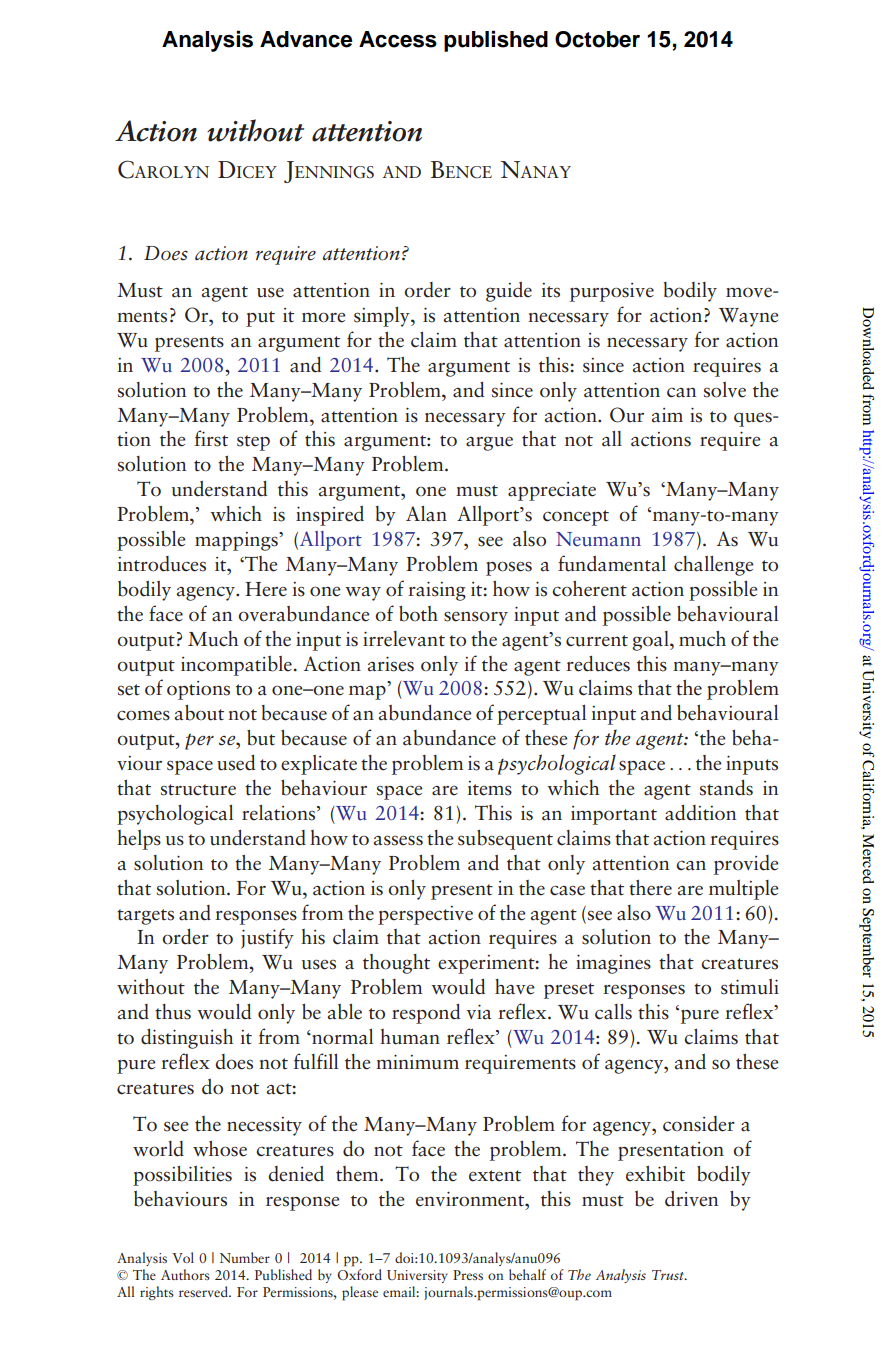  What do you see at coordinates (306, 39) in the screenshot?
I see `Advance` at bounding box center [306, 39].
